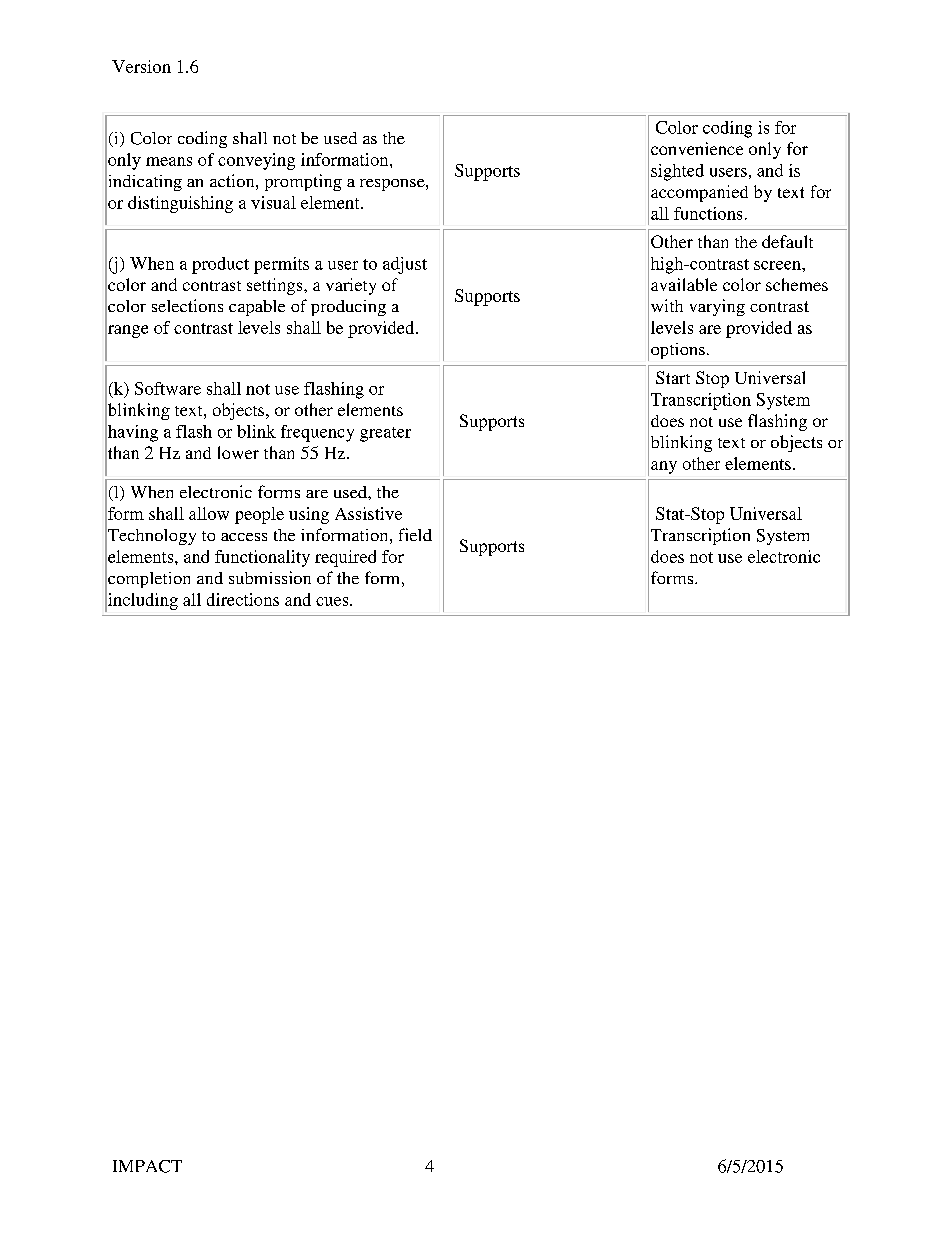 This screenshot has width=952, height=1233. I want to click on conveying, so click(256, 161).
